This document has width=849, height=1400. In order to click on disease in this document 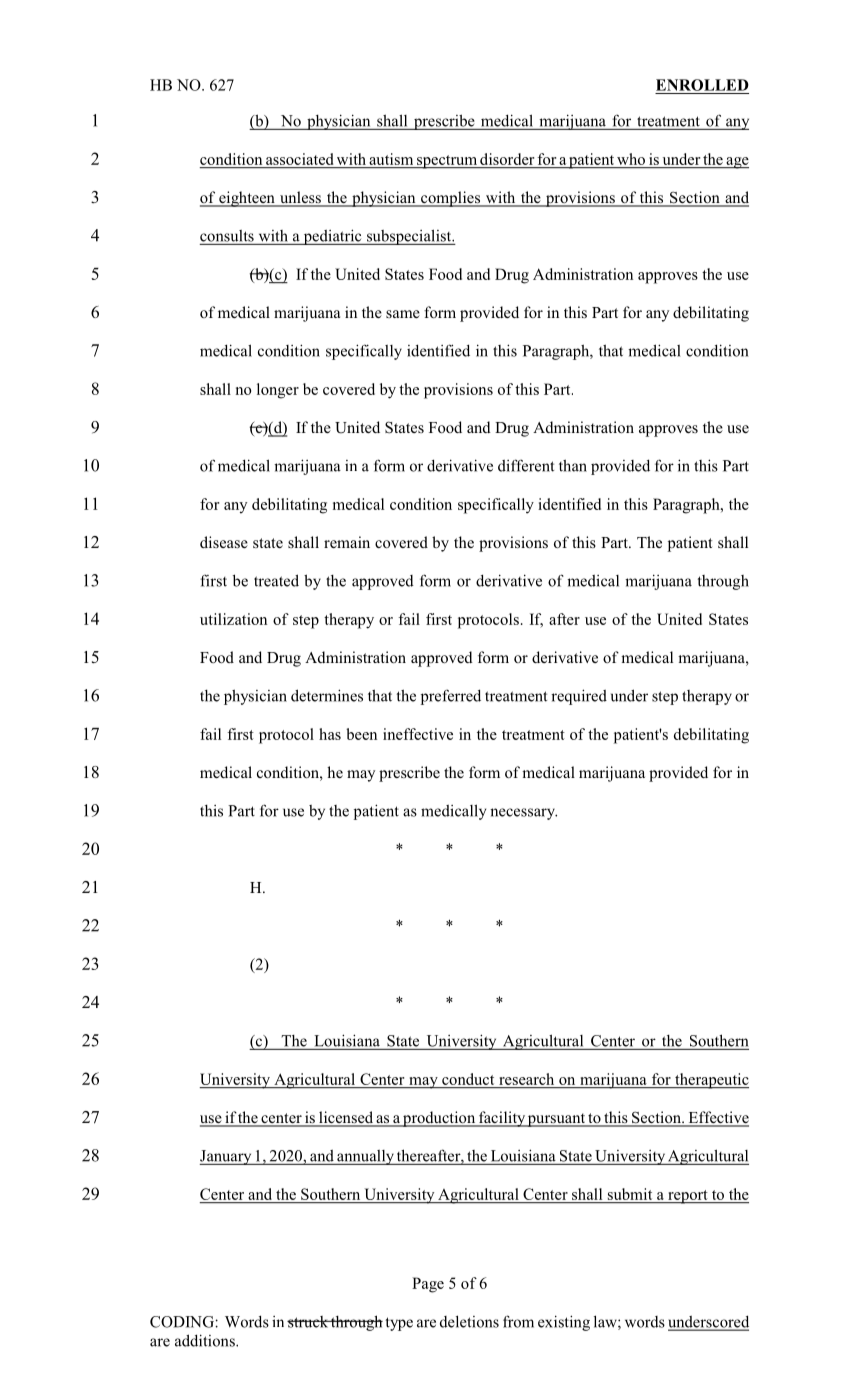, I will do `click(224, 542)`.
